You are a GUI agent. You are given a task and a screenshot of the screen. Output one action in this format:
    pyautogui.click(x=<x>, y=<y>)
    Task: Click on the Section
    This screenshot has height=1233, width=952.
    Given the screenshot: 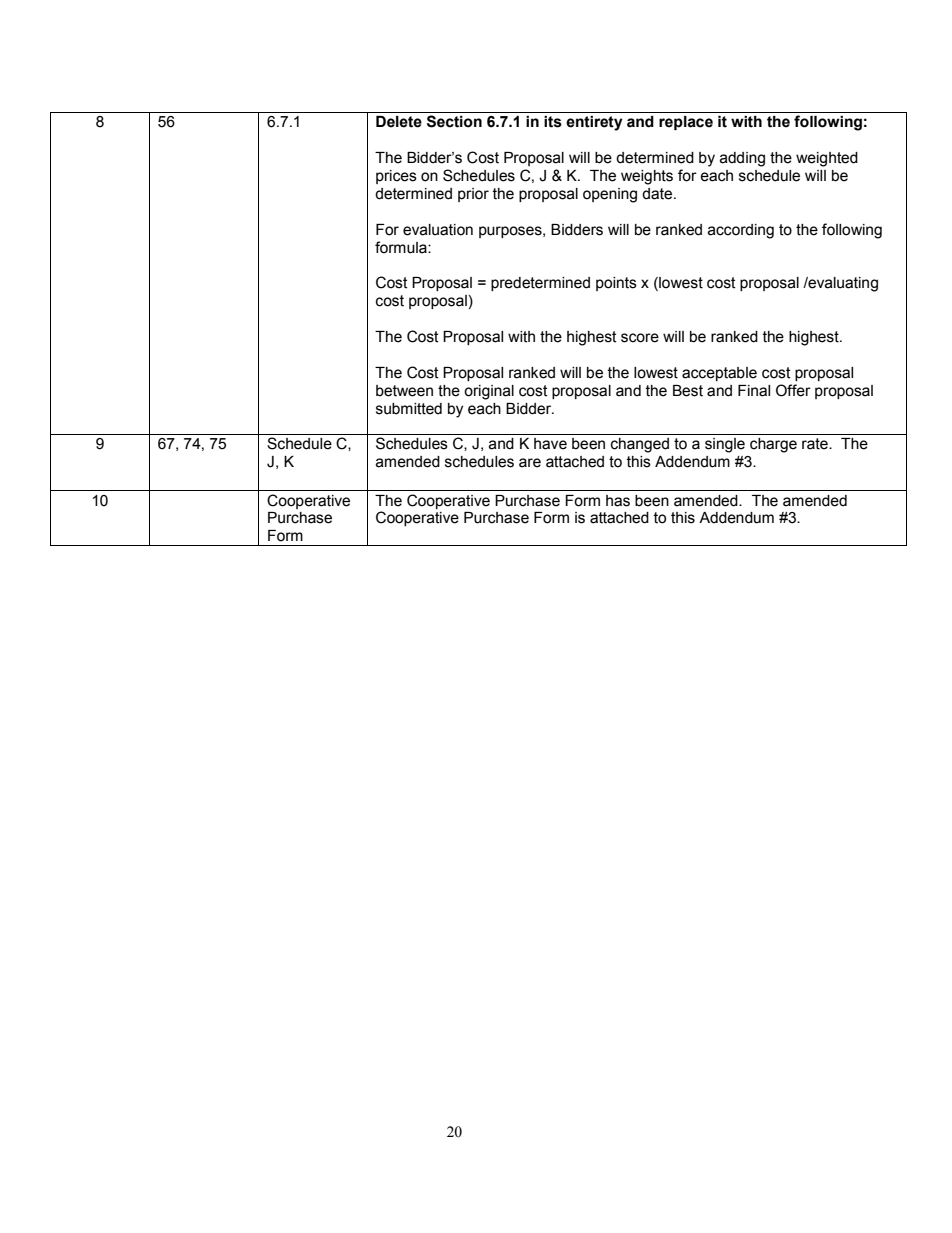 What is the action you would take?
    pyautogui.click(x=454, y=121)
